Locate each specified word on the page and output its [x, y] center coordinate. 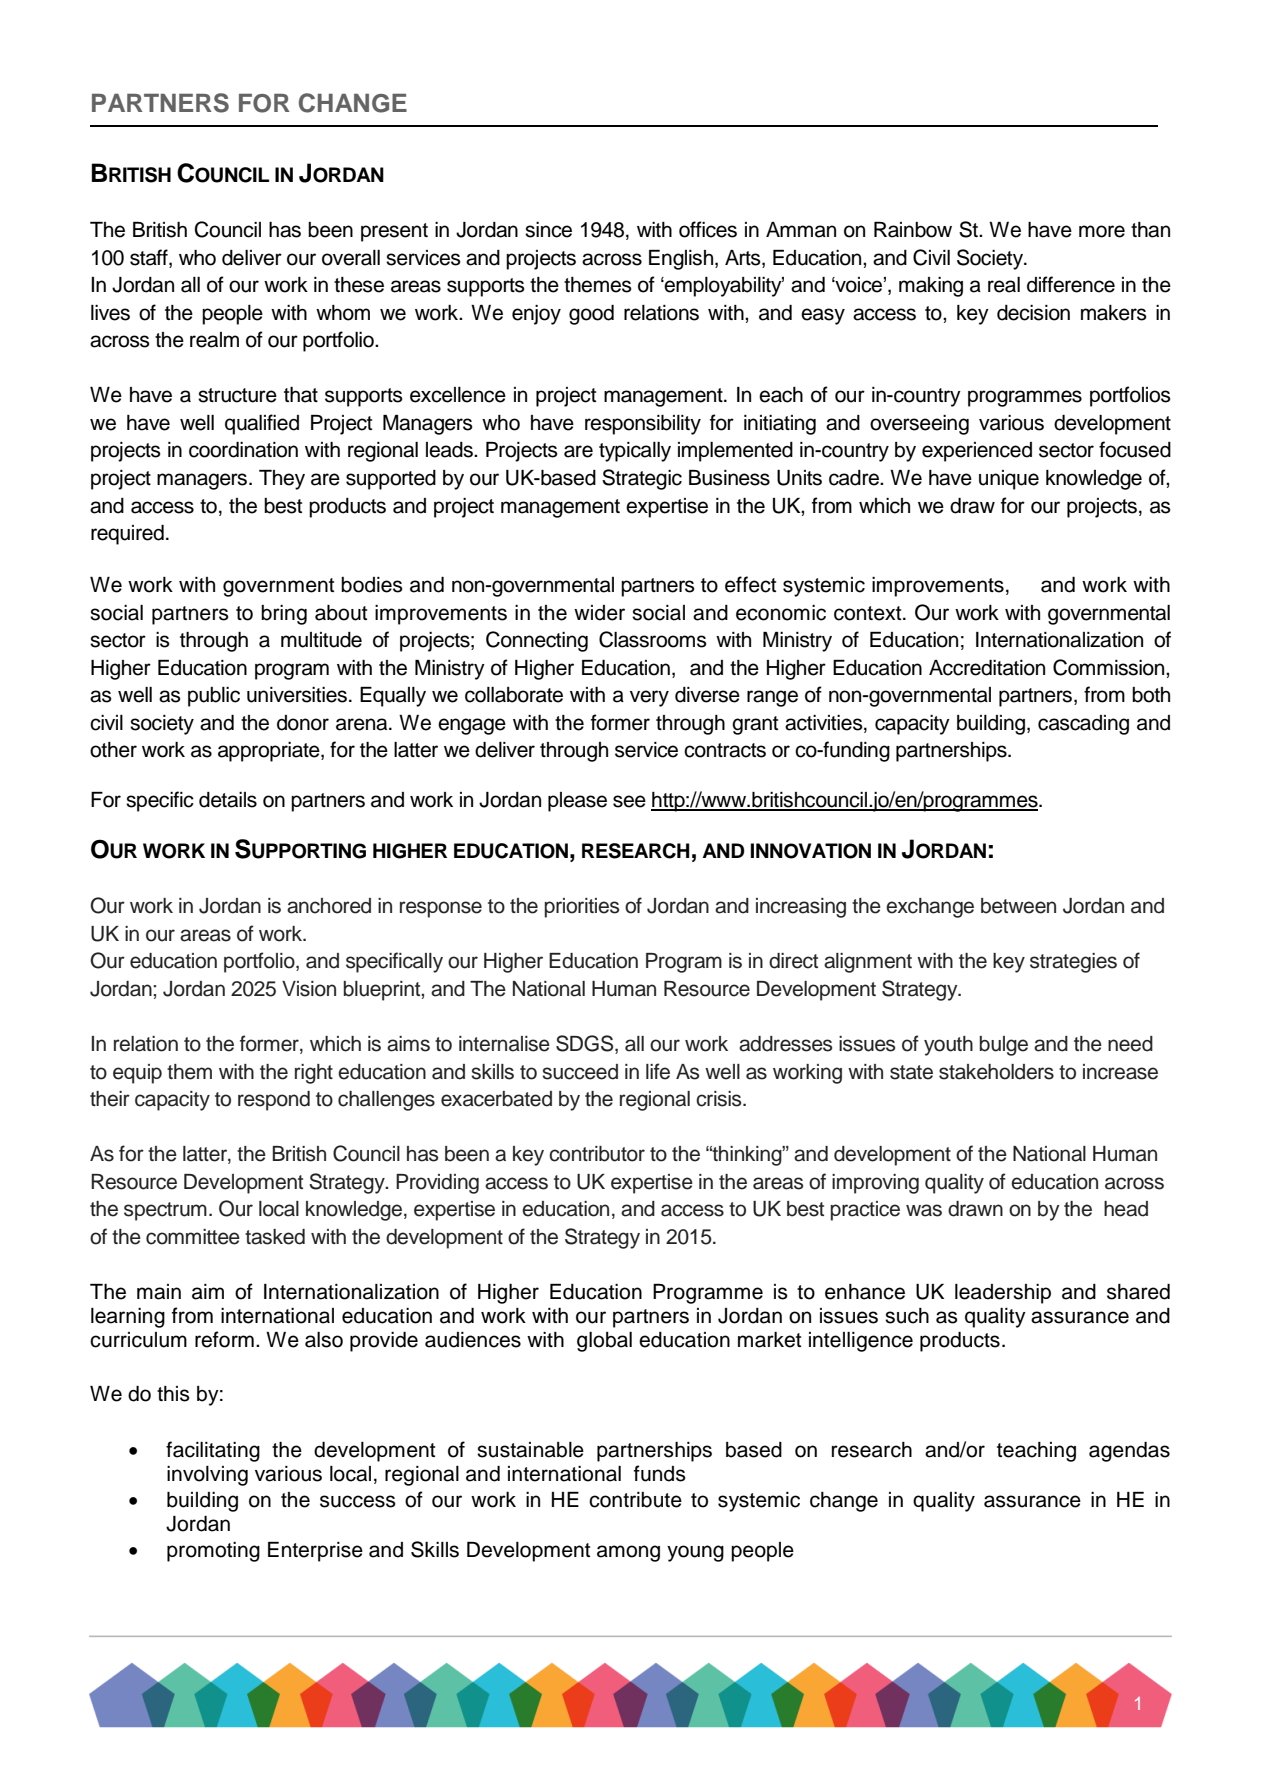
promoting [213, 1552]
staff [150, 257]
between [1018, 906]
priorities [582, 908]
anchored [329, 906]
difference [1071, 284]
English [682, 260]
